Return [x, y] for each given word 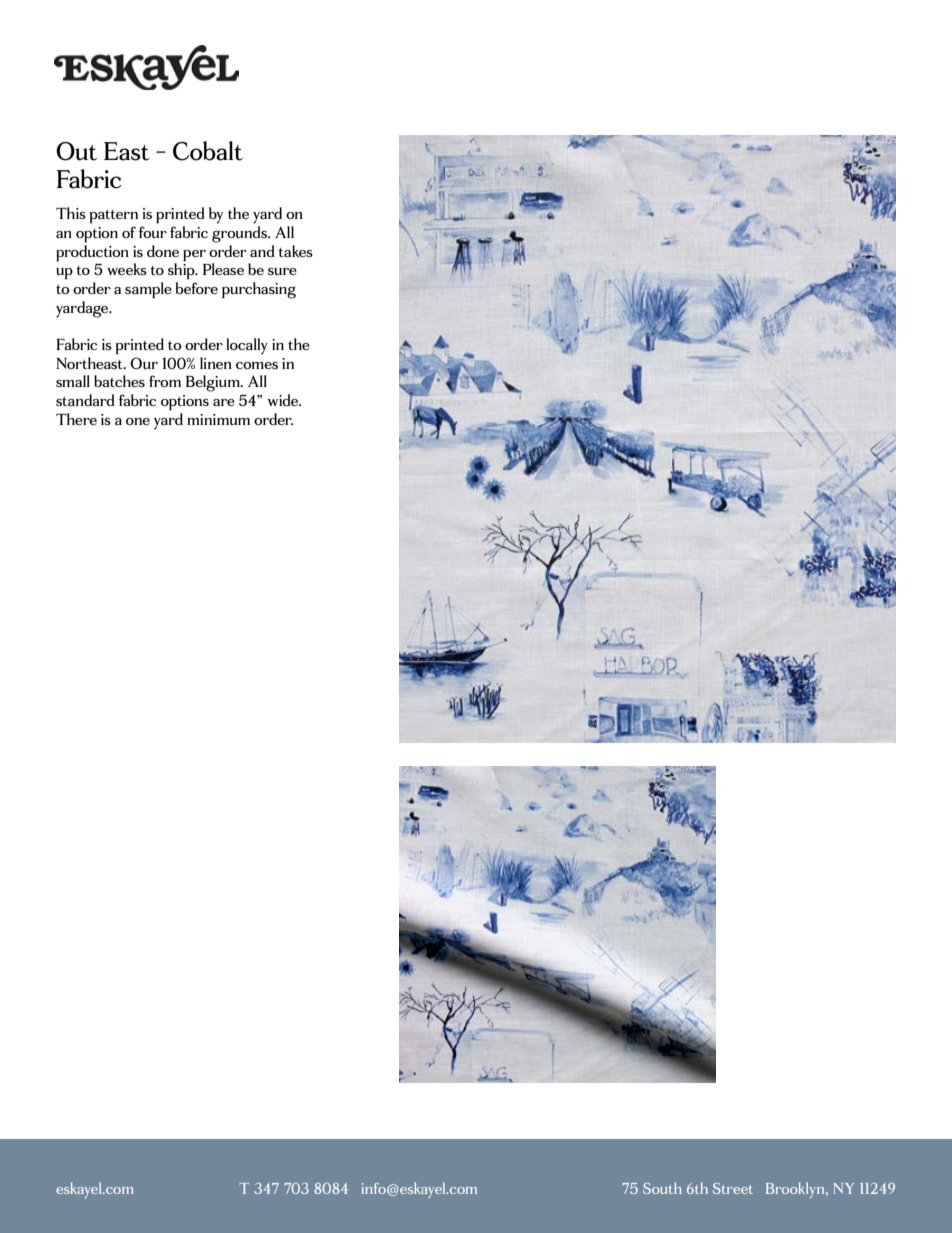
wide [284, 400]
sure [282, 271]
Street [733, 1188]
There [76, 419]
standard [85, 400]
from [165, 381]
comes [257, 365]
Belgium [214, 383]
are [224, 402]
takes [295, 251]
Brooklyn [796, 1190]
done [163, 251]
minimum [218, 419]
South [662, 1188]
